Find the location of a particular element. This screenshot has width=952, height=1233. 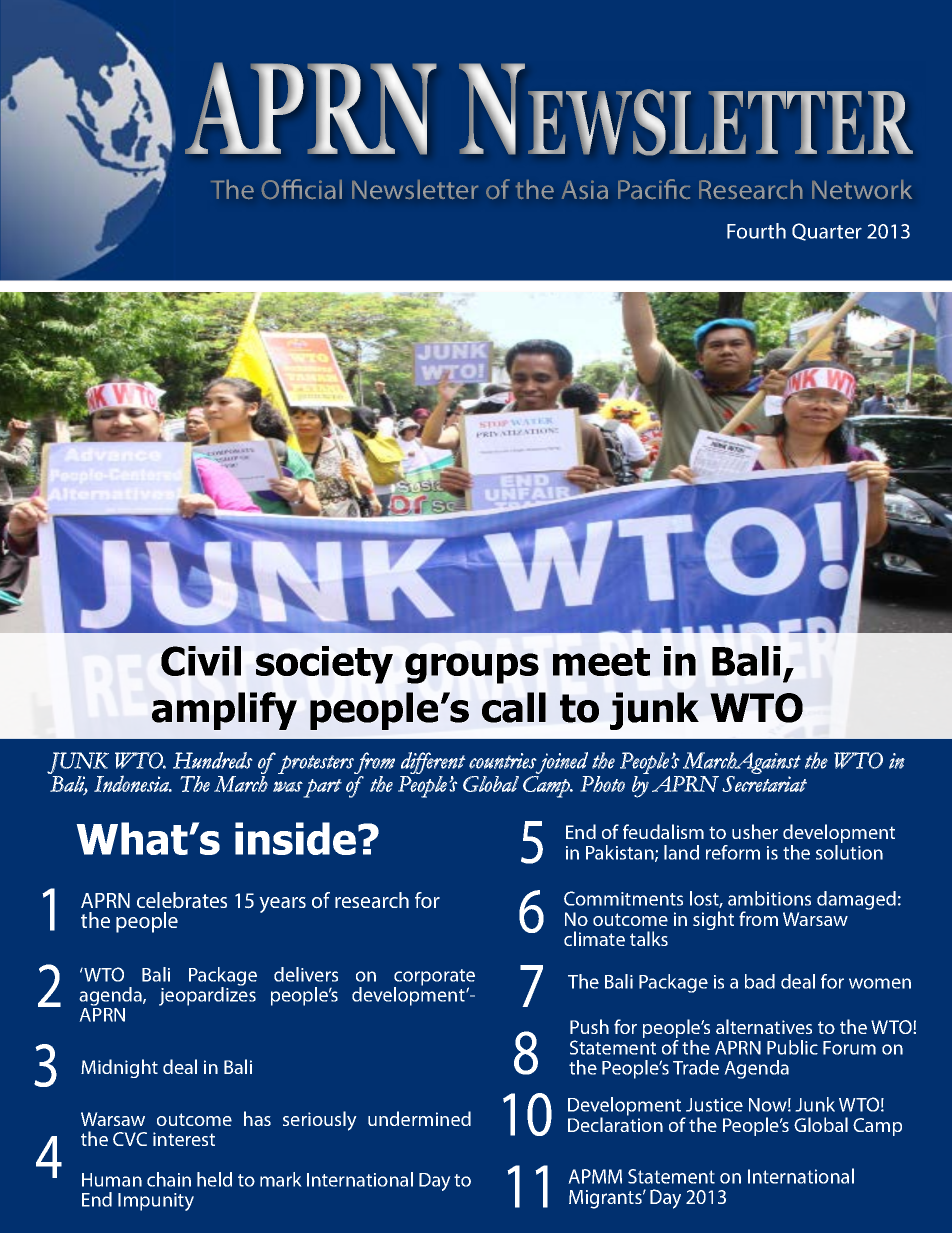

celebrates is located at coordinates (182, 900).
